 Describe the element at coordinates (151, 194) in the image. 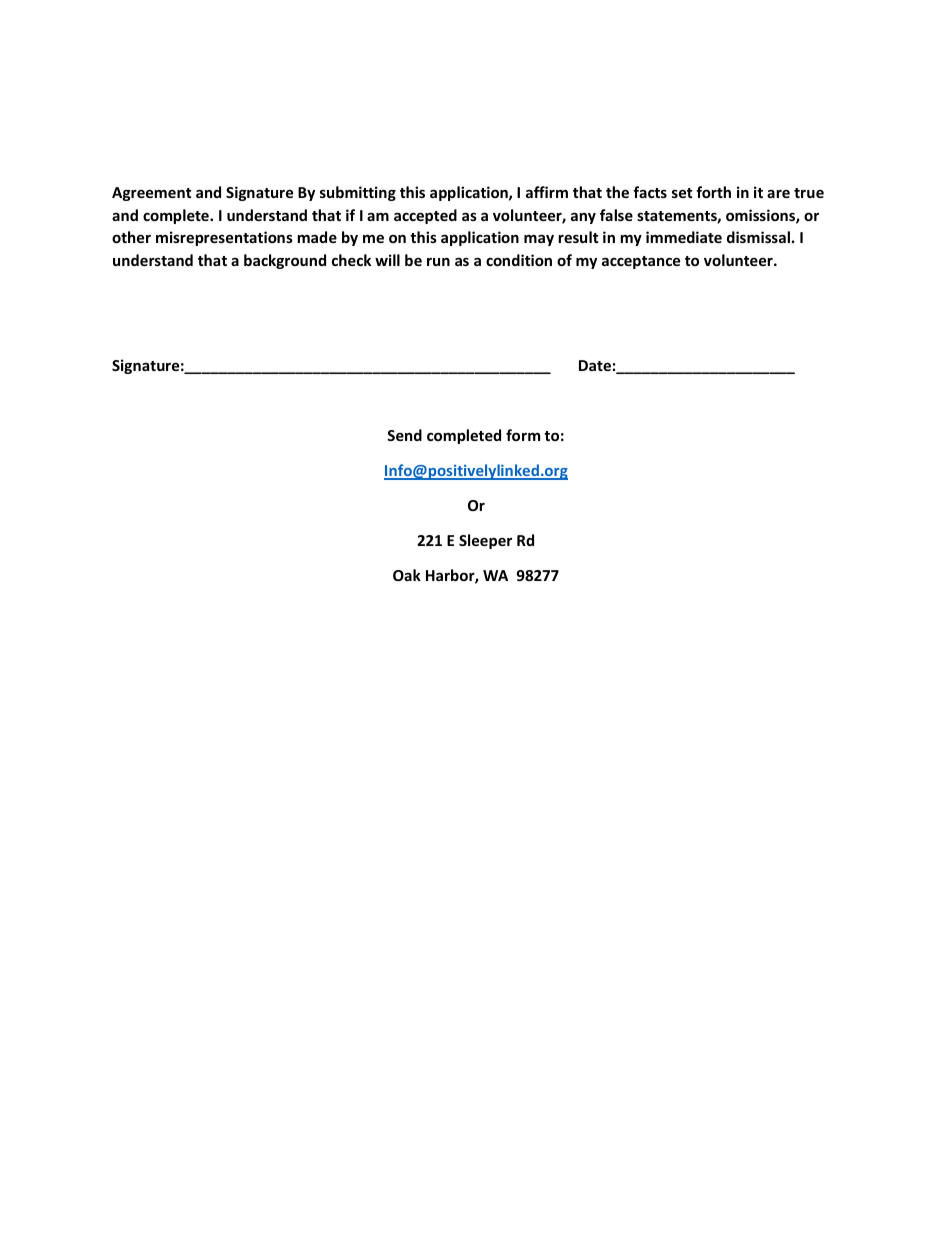

I see `Agreement` at that location.
